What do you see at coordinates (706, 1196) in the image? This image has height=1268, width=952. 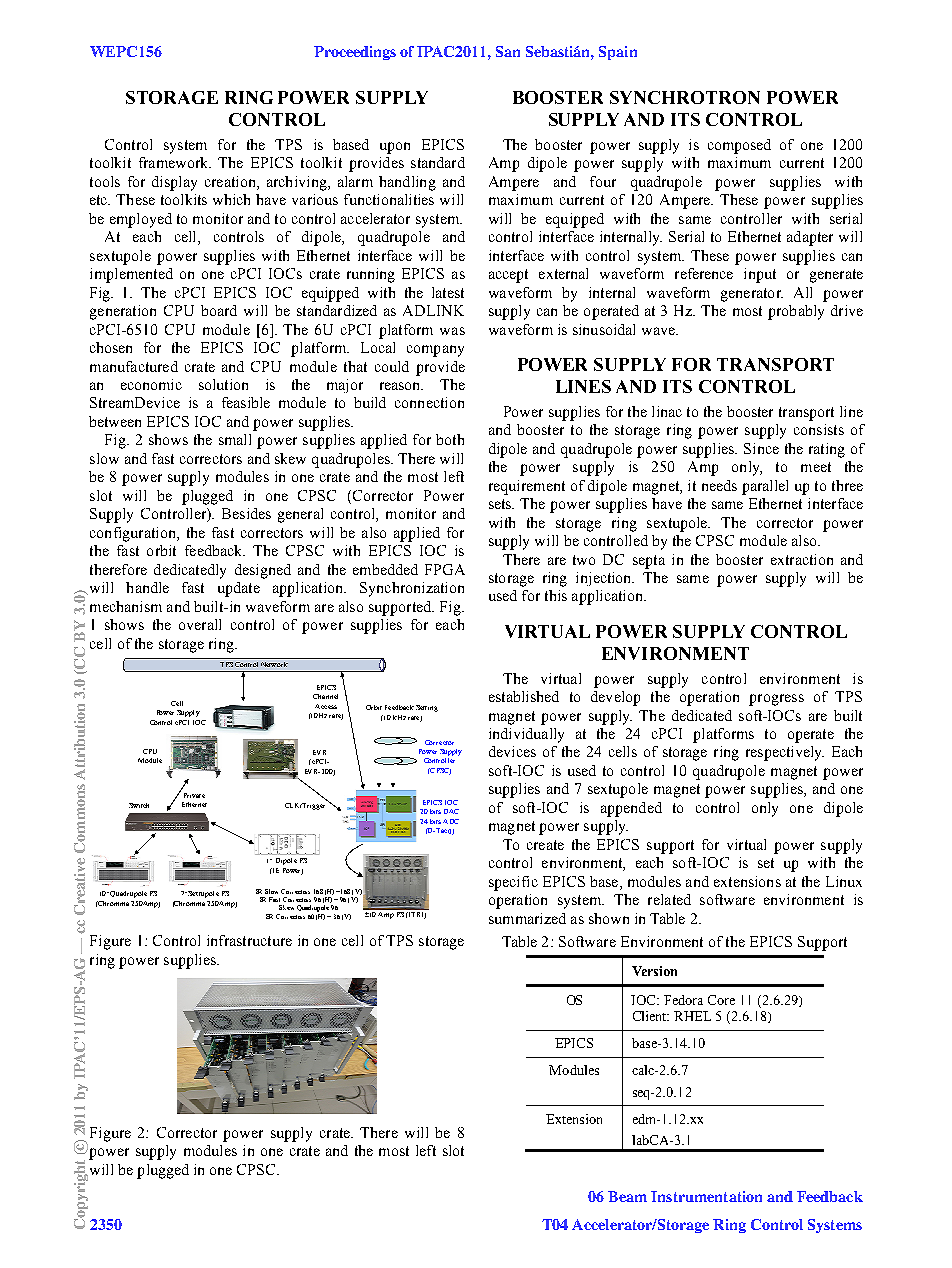 I see `Instrumentation` at bounding box center [706, 1196].
